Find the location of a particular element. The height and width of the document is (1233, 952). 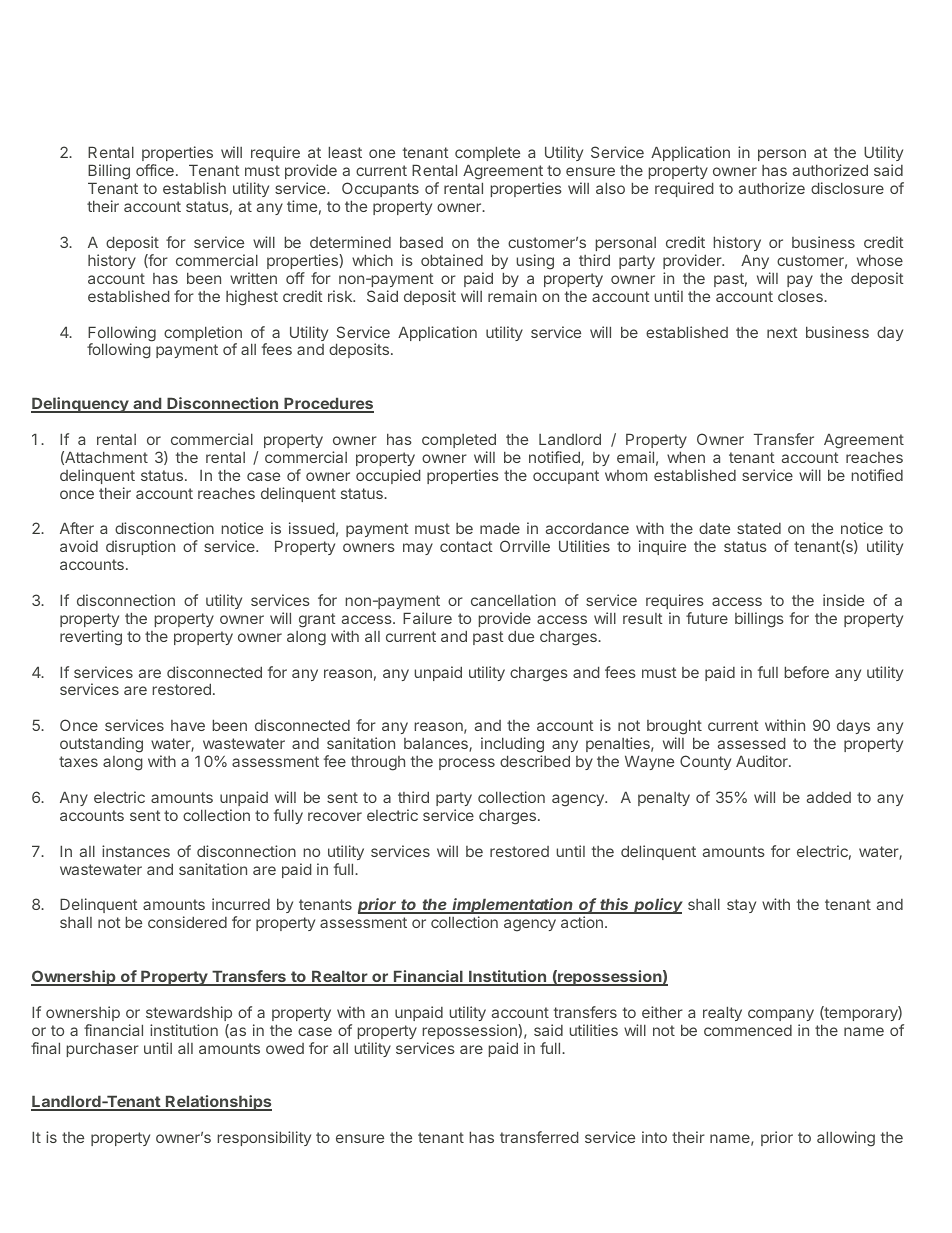

disclosure is located at coordinates (847, 188).
